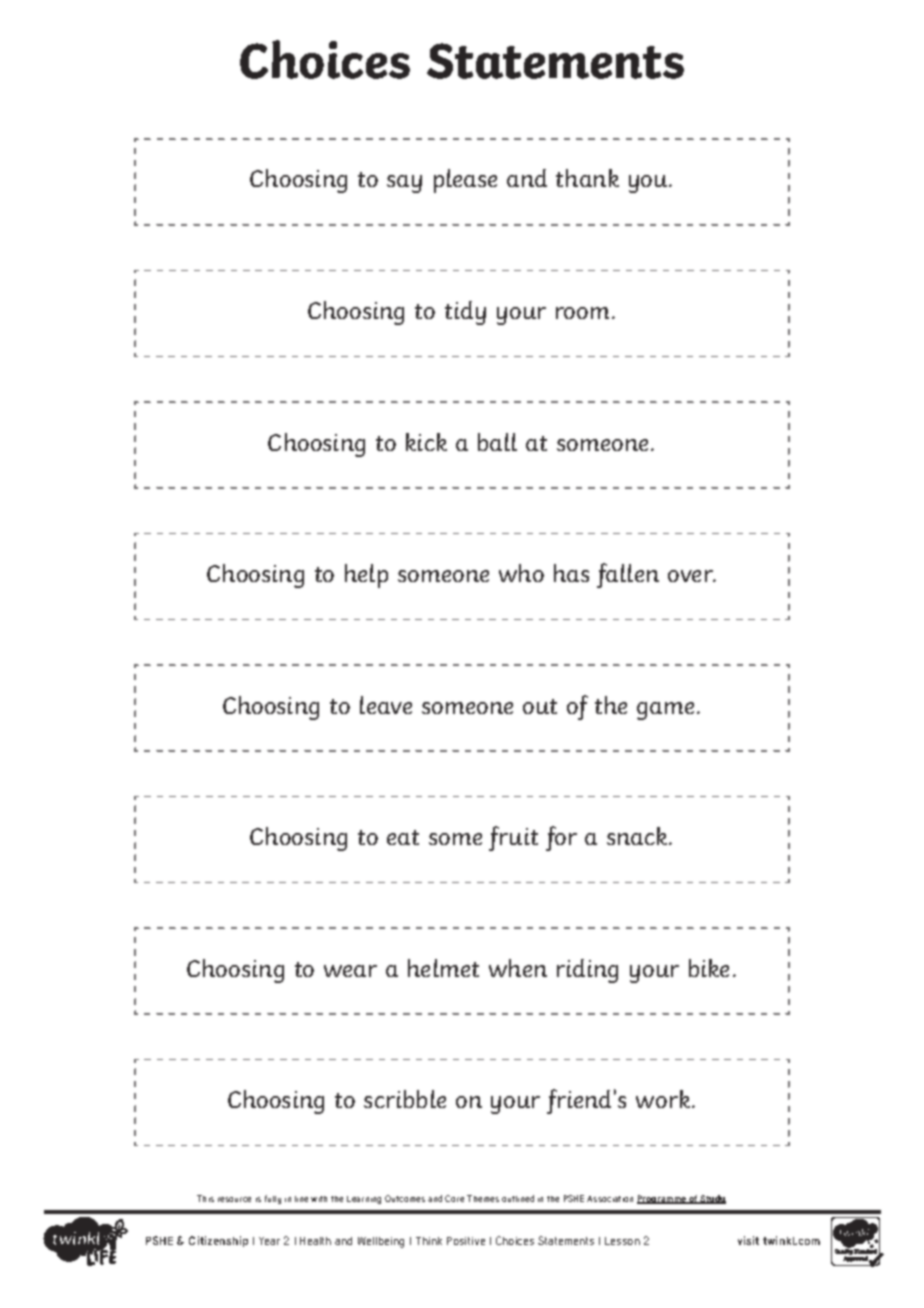 The height and width of the document is (1308, 924). What do you see at coordinates (465, 313) in the document?
I see `tidy` at bounding box center [465, 313].
